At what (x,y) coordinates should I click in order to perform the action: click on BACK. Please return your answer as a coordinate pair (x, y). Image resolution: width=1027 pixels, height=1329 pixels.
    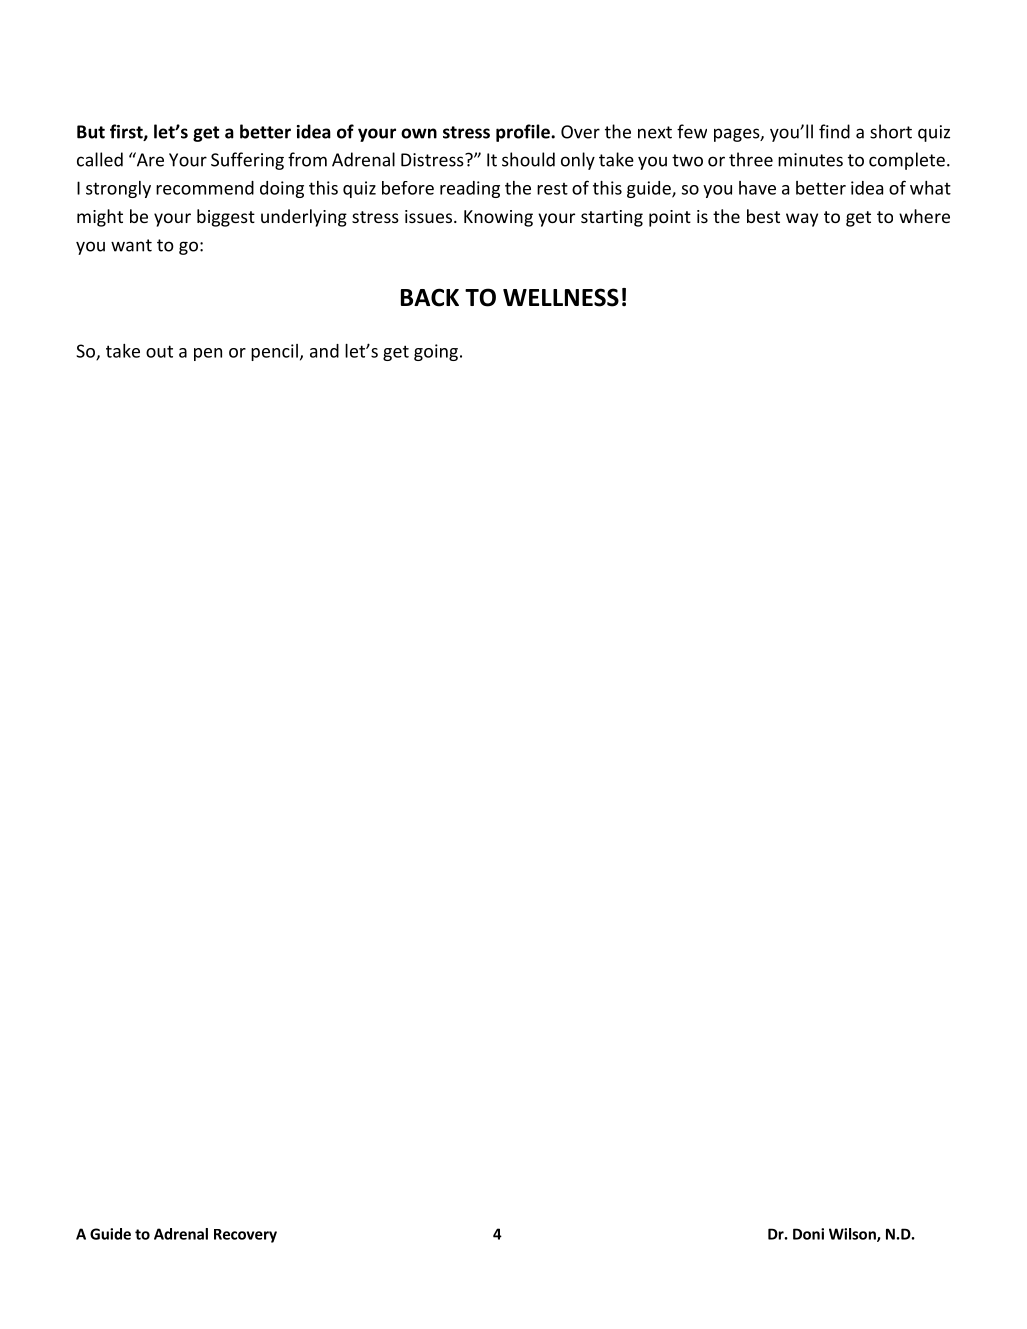
    Looking at the image, I should click on (430, 297).
